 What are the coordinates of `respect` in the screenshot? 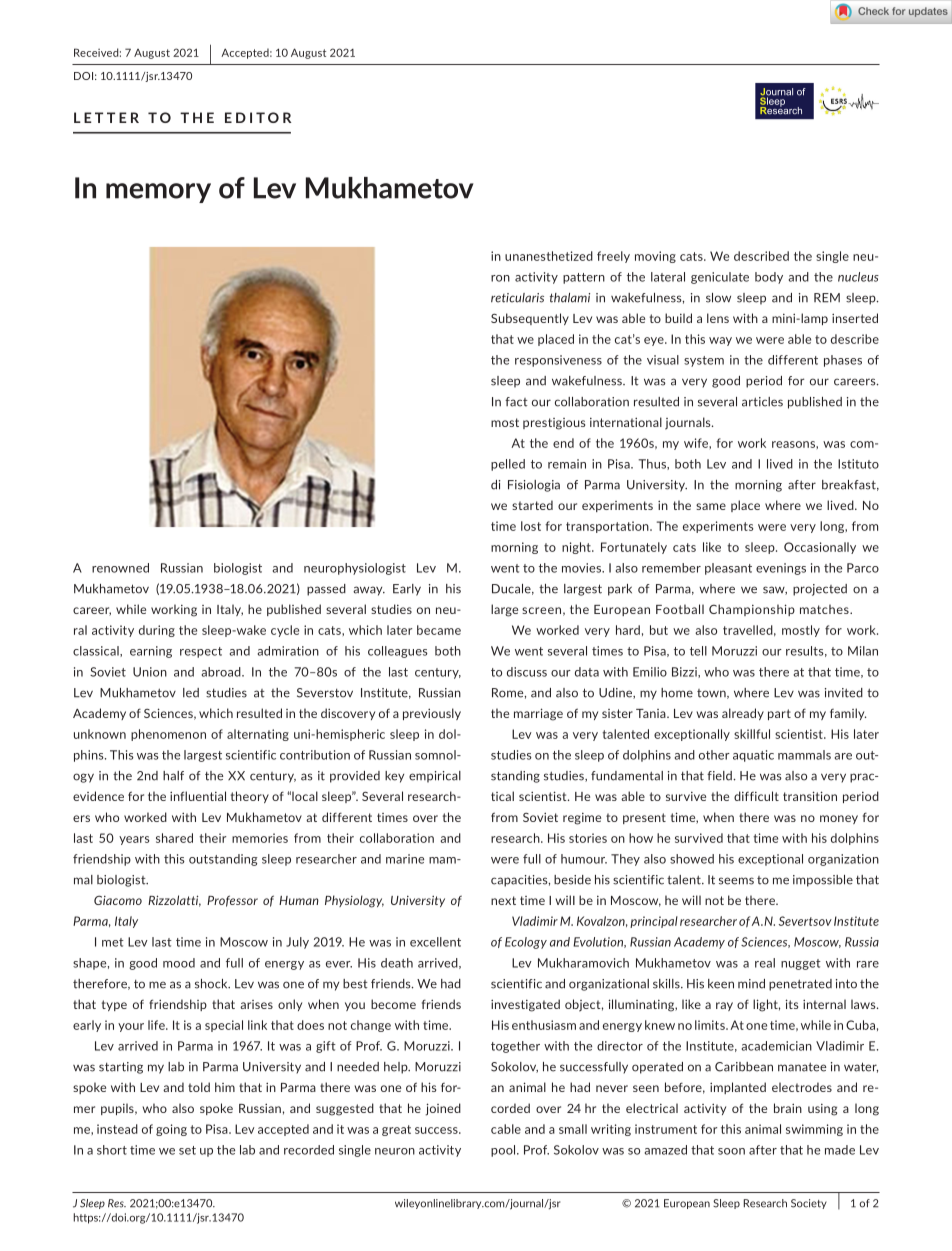 It's located at (201, 652).
